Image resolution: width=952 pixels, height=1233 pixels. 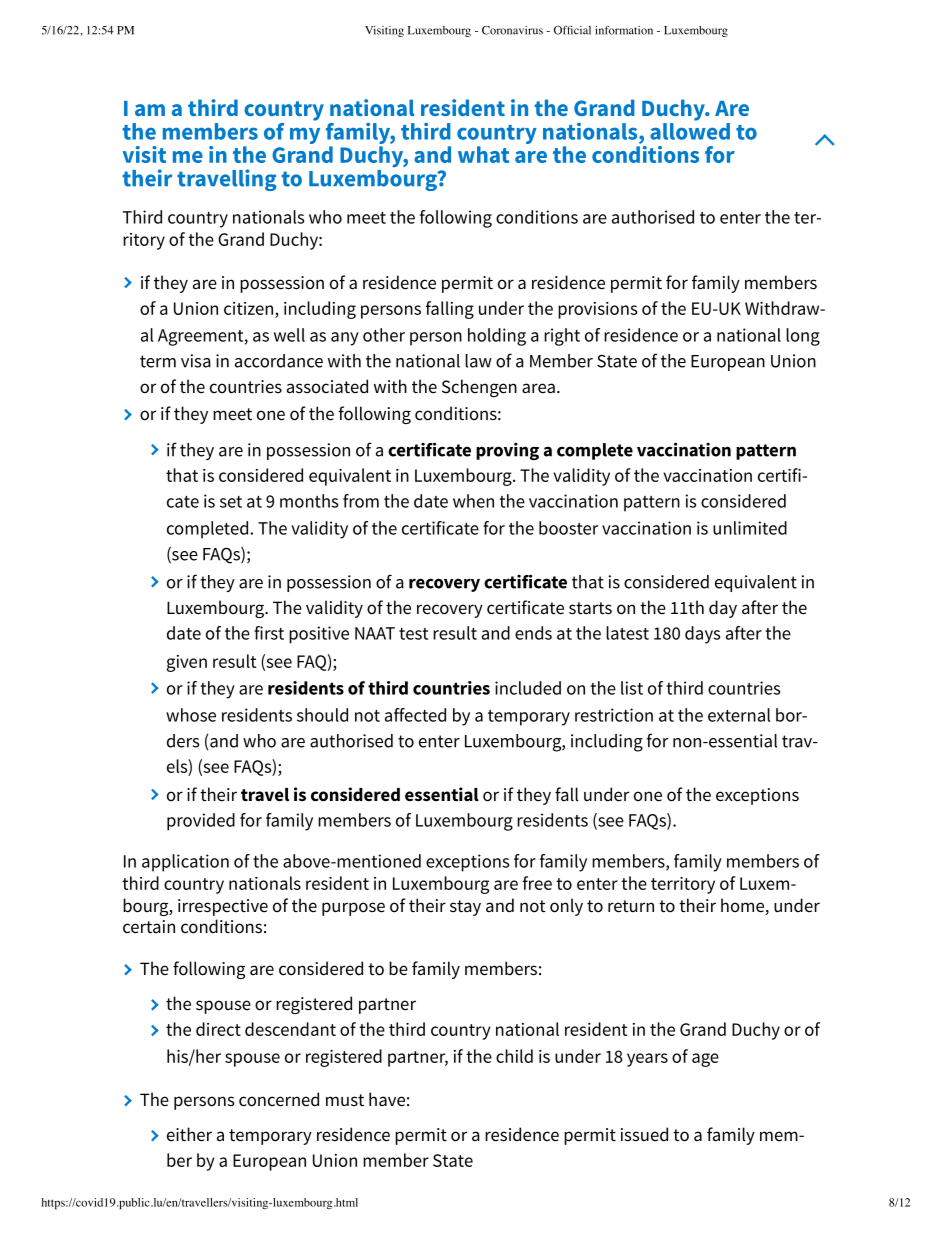 What do you see at coordinates (705, 1060) in the document?
I see `age` at bounding box center [705, 1060].
